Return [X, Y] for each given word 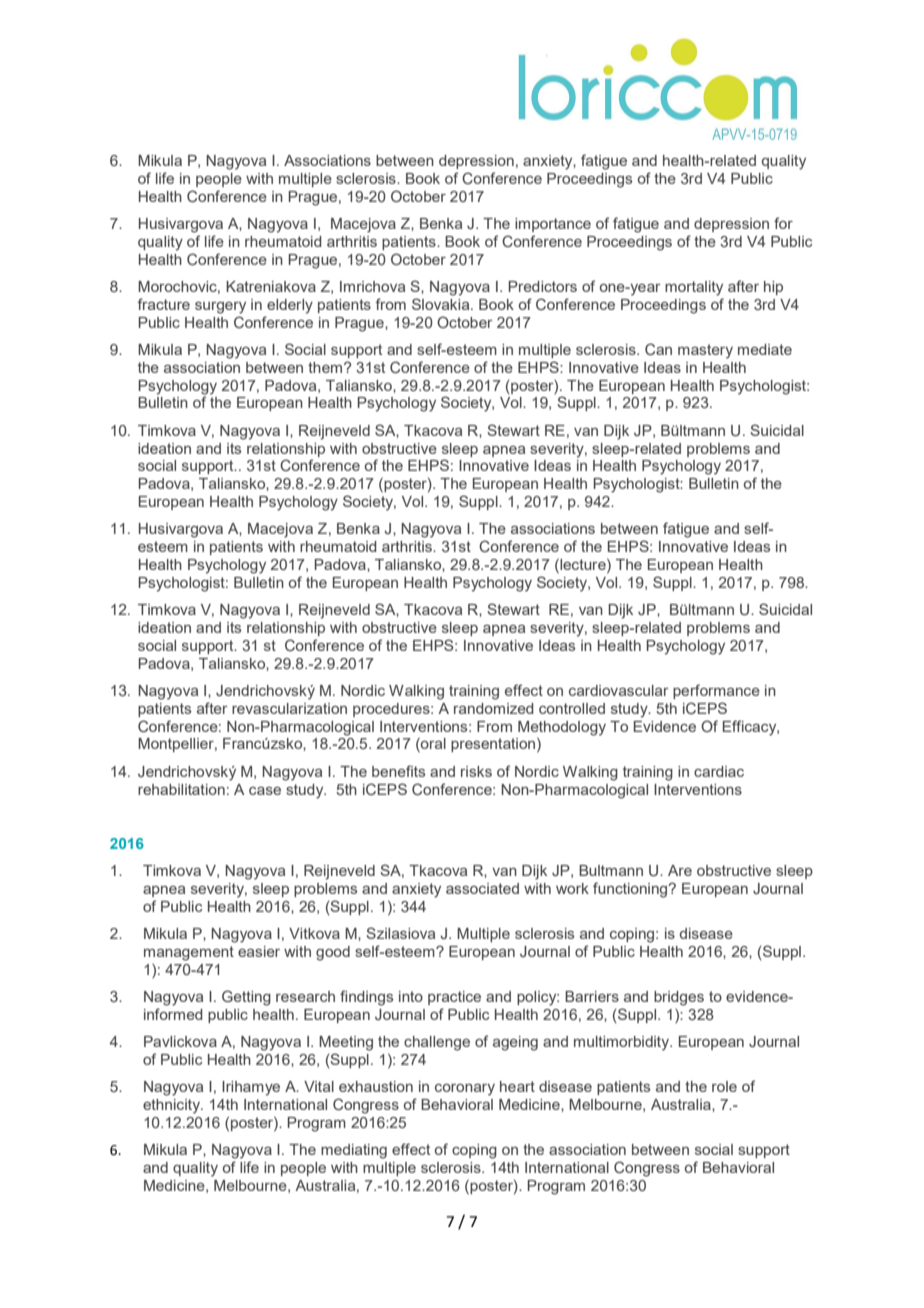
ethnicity [173, 1106]
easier [259, 951]
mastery [705, 351]
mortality [694, 288]
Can [658, 349]
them [326, 367]
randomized [494, 708]
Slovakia [442, 304]
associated [482, 888]
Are [680, 870]
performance [716, 691]
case [265, 791]
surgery [220, 308]
